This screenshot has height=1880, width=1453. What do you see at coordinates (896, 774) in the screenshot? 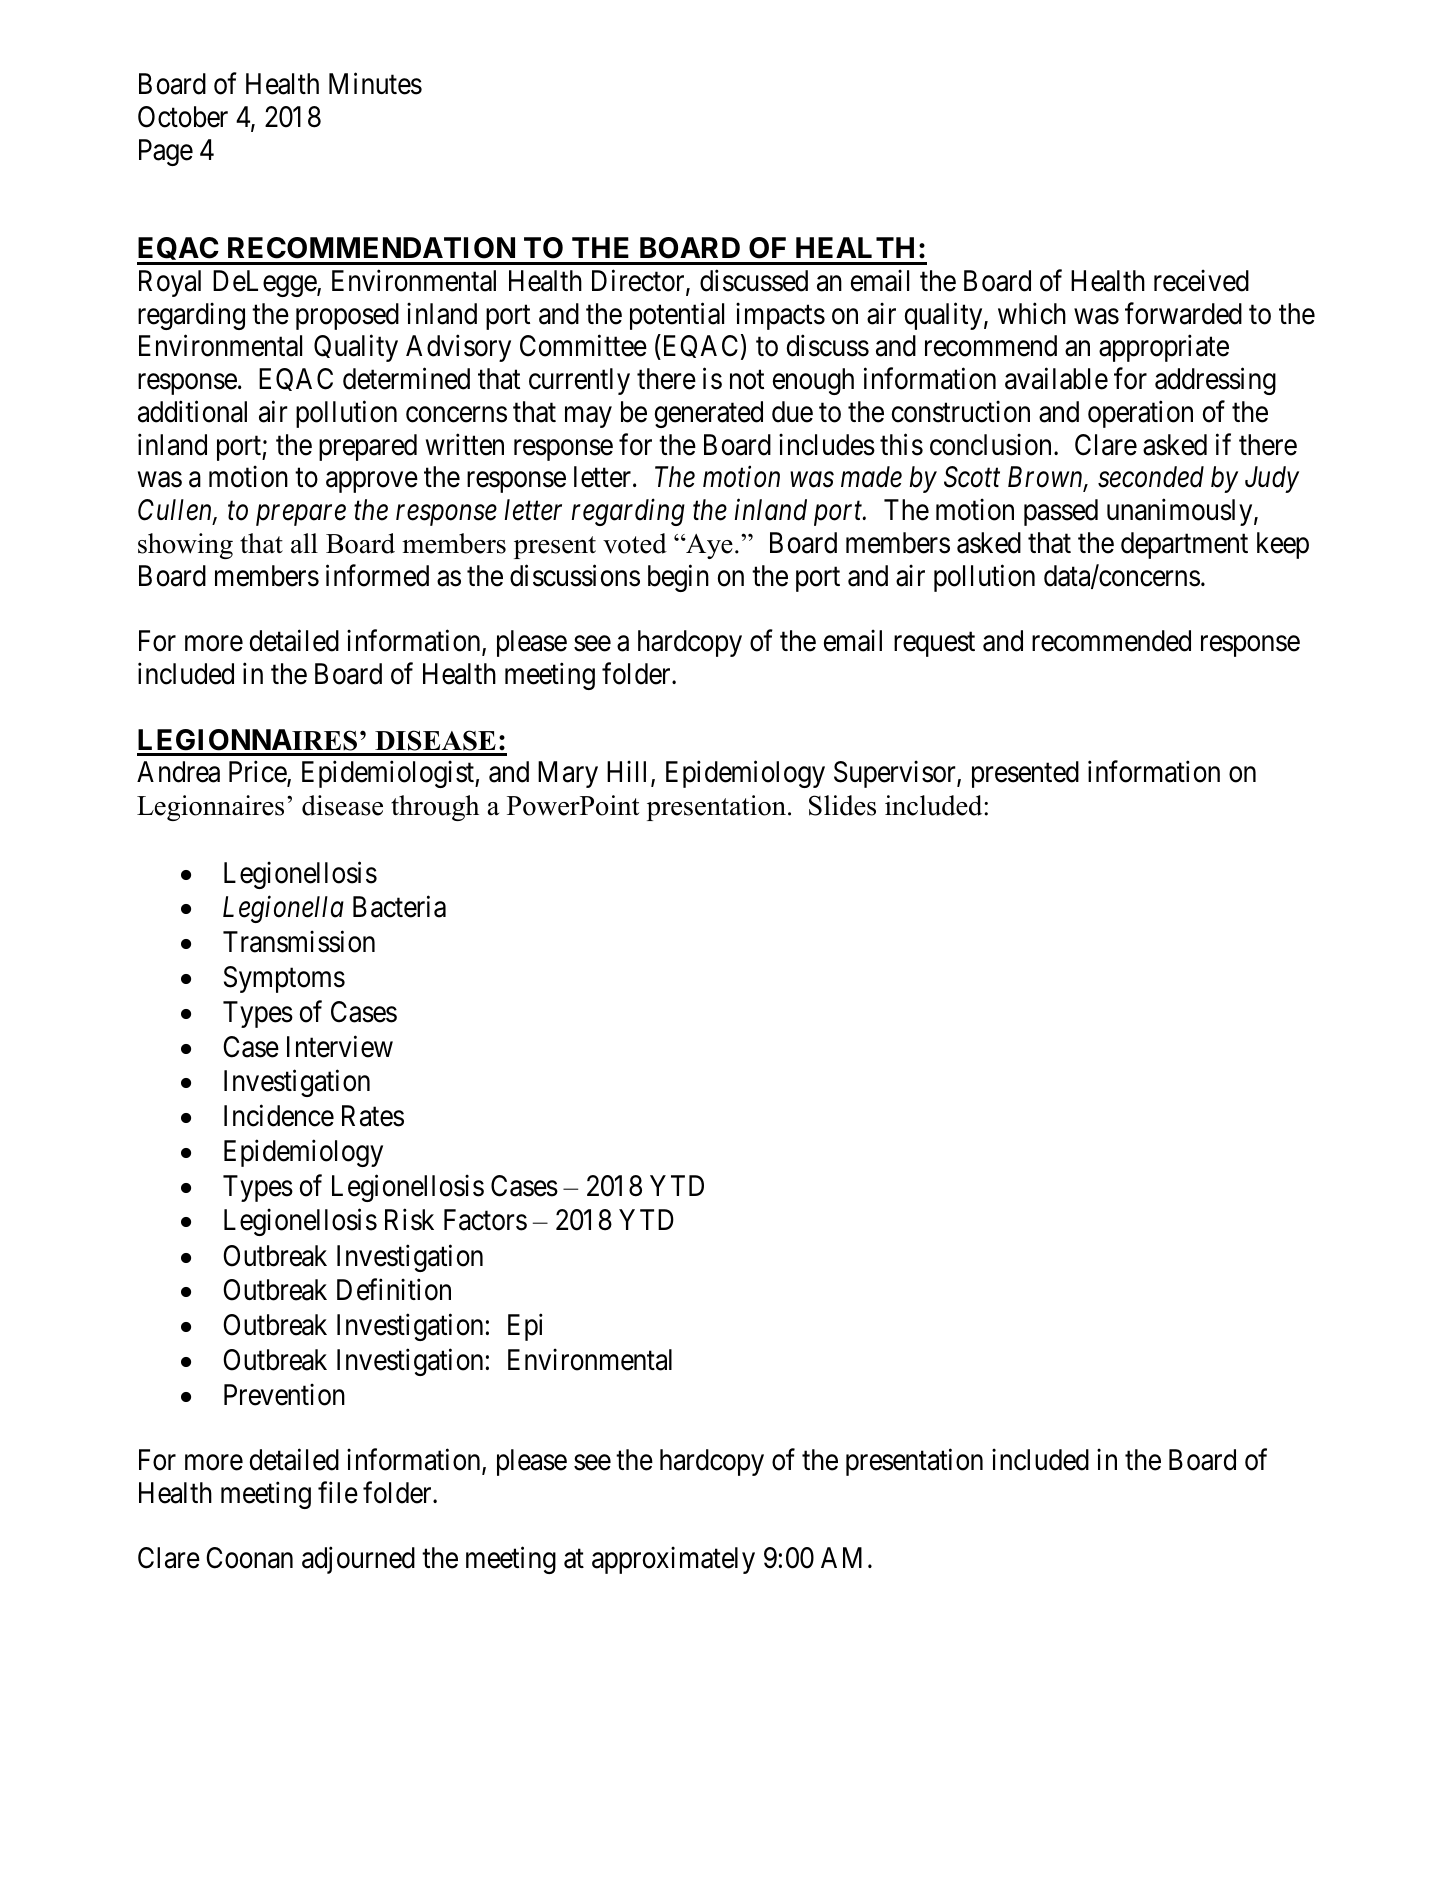
I see `Supervisor` at bounding box center [896, 774].
